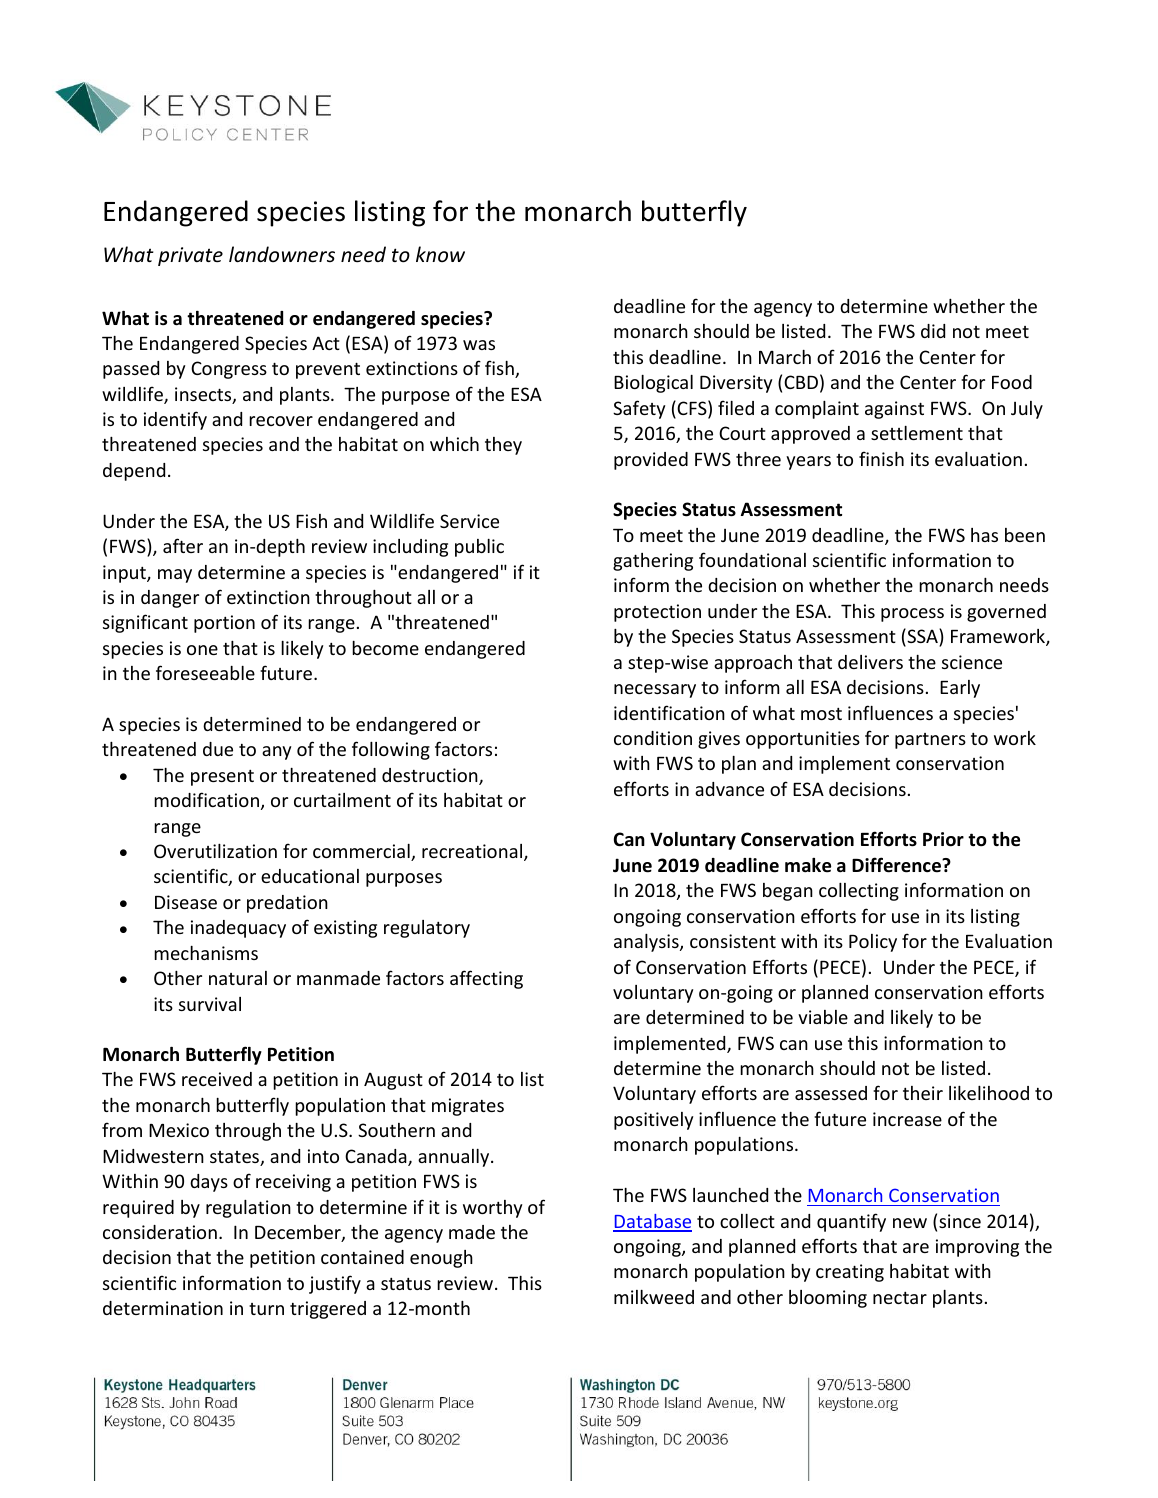 The height and width of the document is (1498, 1158). Describe the element at coordinates (647, 943) in the document. I see `analysis` at that location.
